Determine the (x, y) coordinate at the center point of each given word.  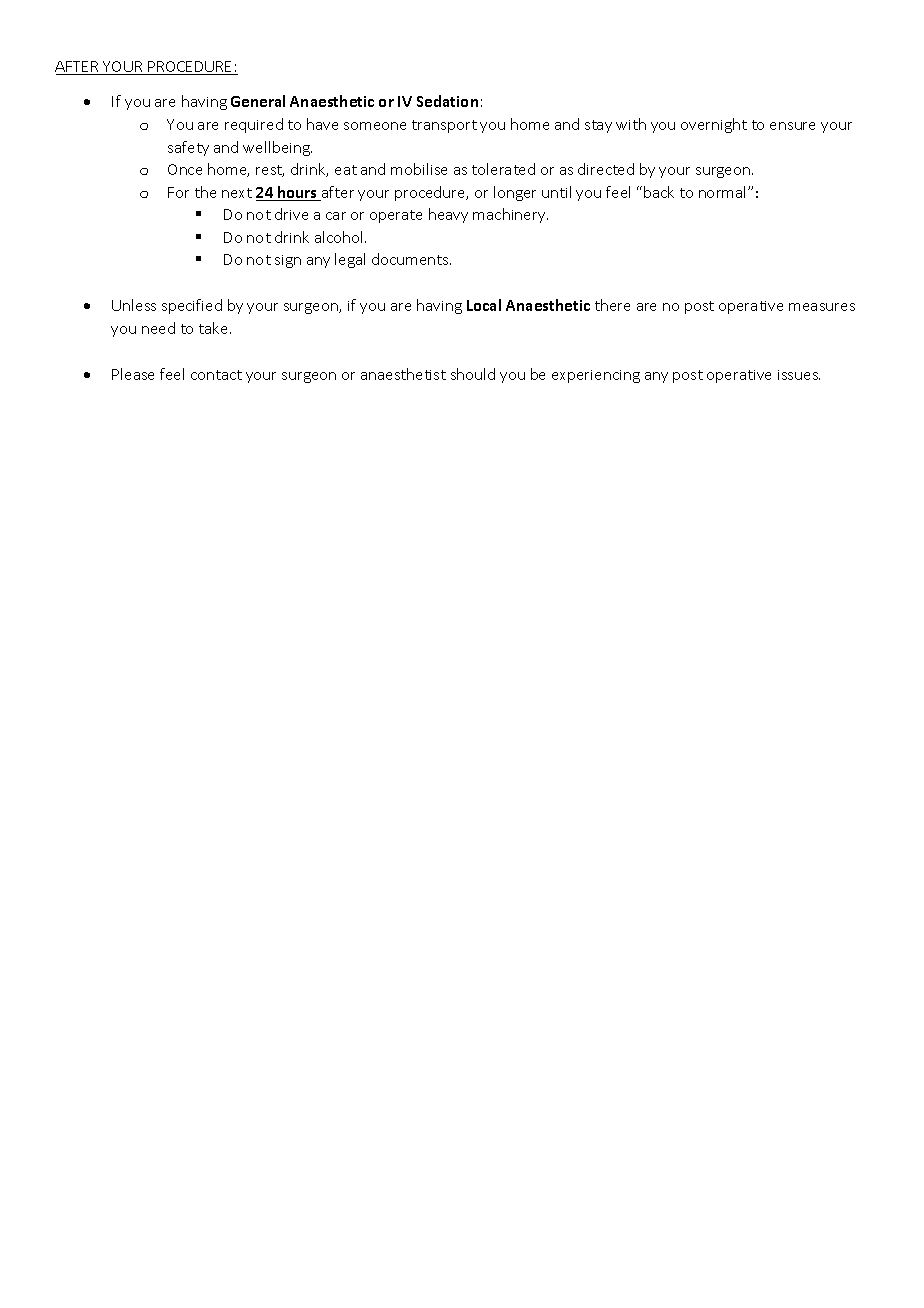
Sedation (447, 101)
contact (216, 375)
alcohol (340, 237)
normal (724, 192)
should (473, 374)
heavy (448, 215)
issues (799, 375)
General (258, 101)
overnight (714, 125)
